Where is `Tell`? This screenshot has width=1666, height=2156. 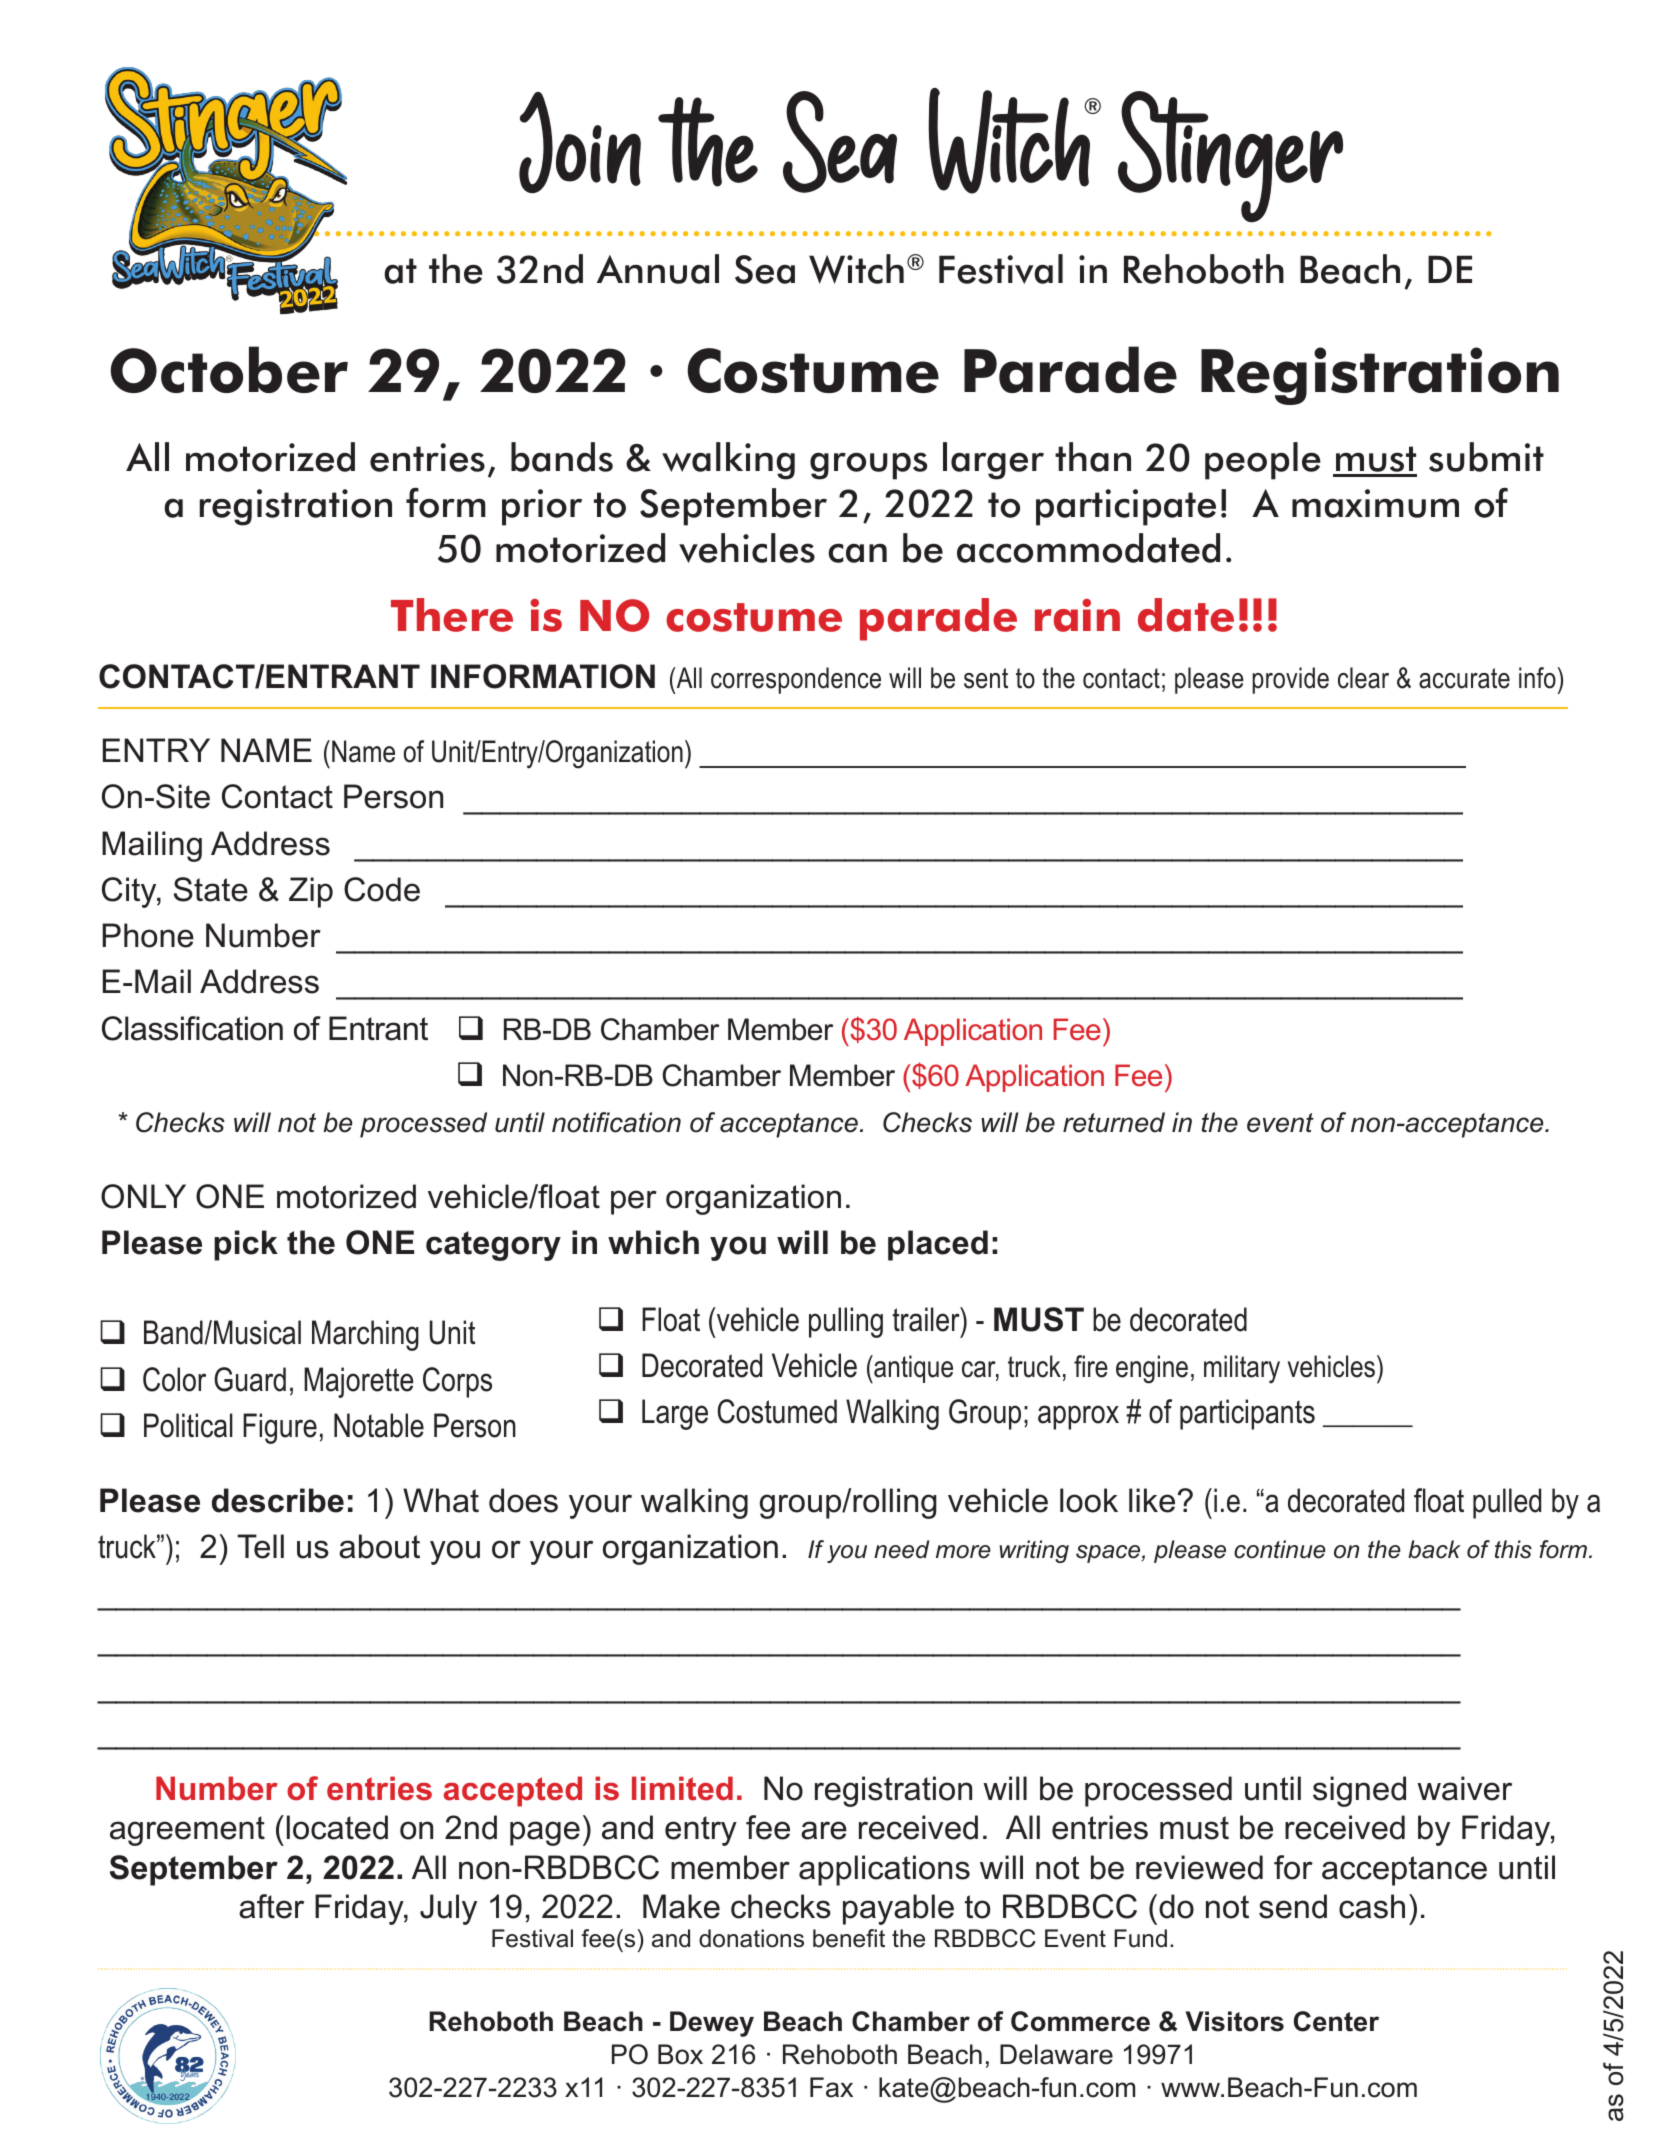
Tell is located at coordinates (260, 1546).
